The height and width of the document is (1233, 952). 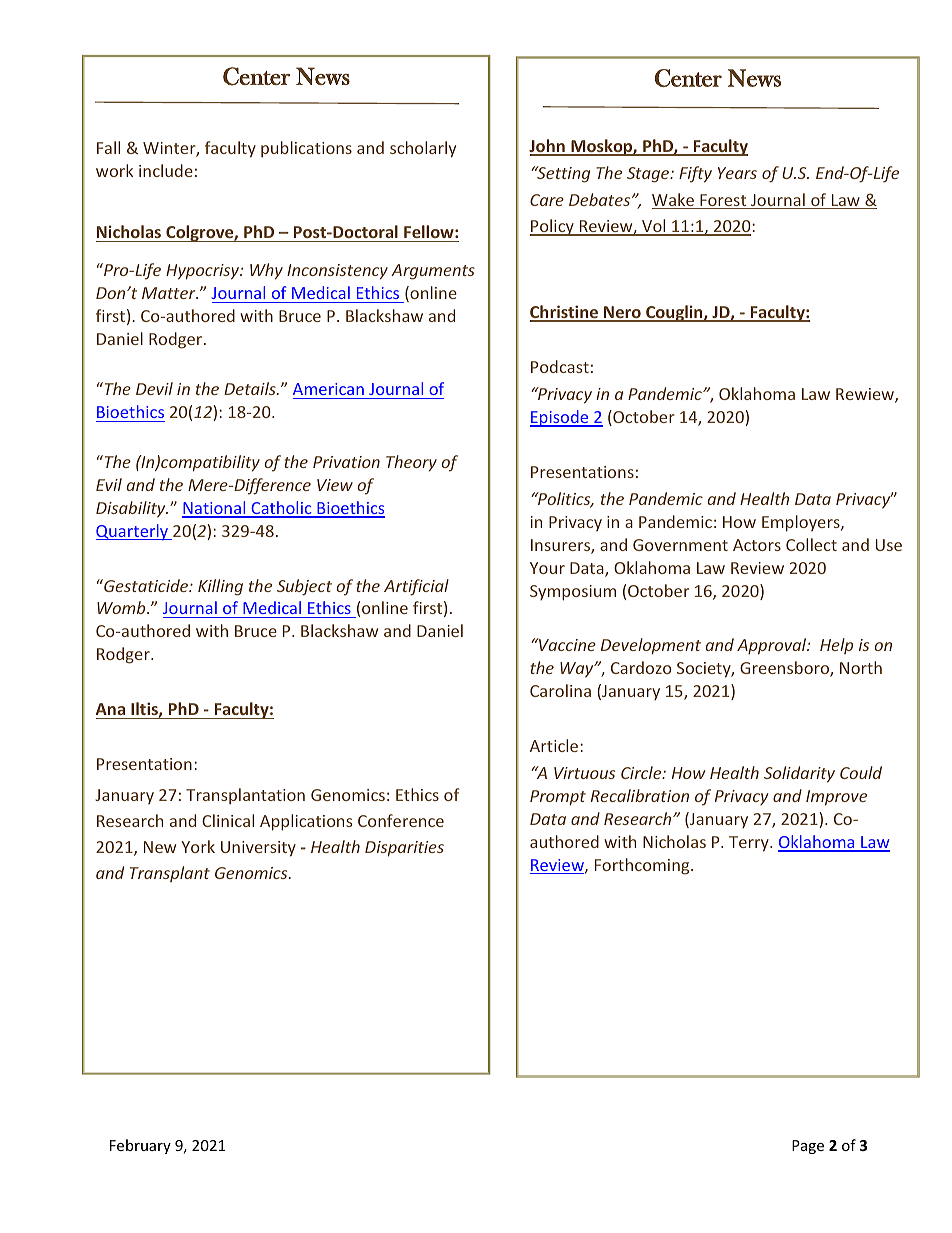 What do you see at coordinates (140, 1146) in the document?
I see `February` at bounding box center [140, 1146].
